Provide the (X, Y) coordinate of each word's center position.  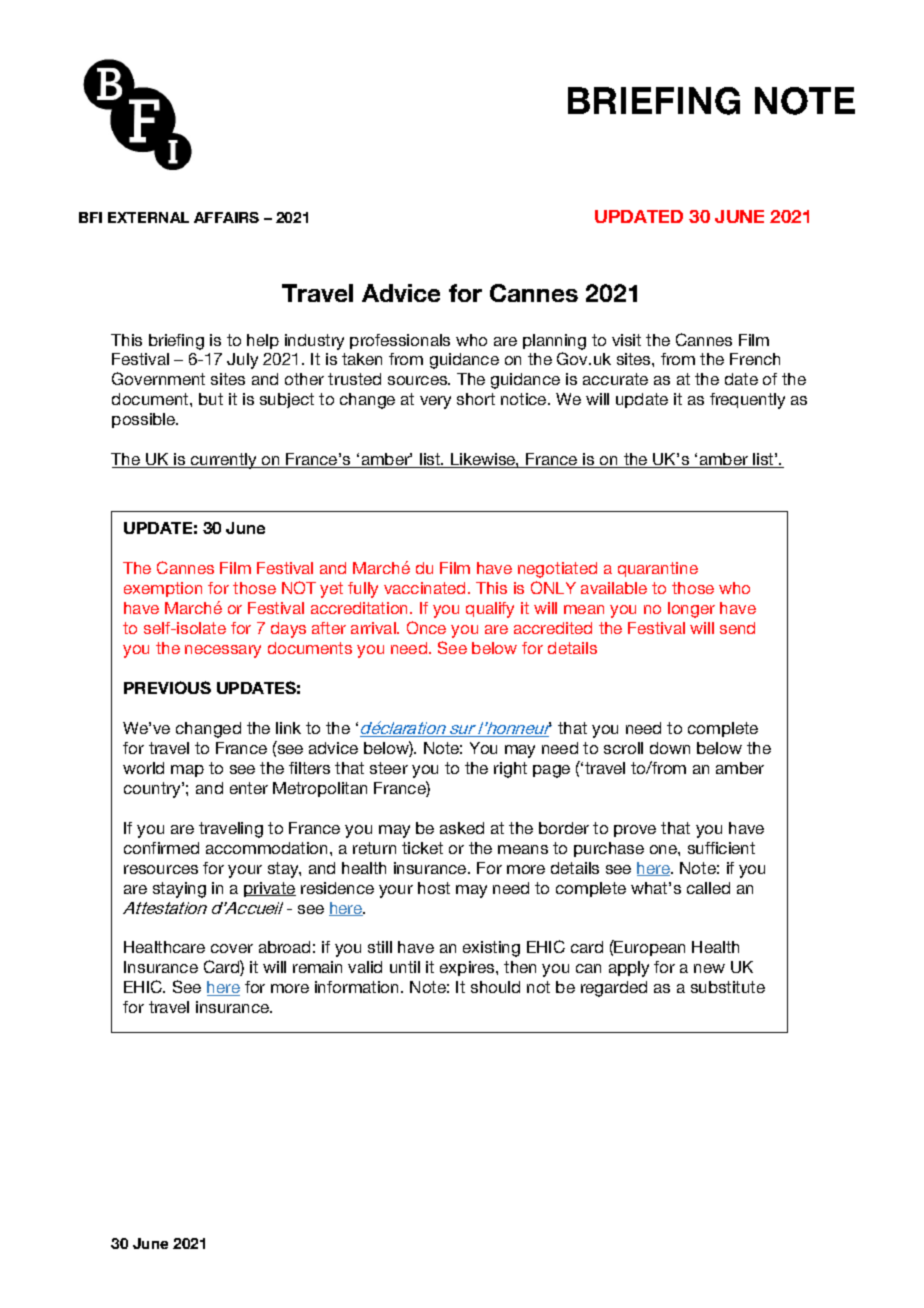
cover (232, 948)
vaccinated (424, 588)
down (670, 748)
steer (389, 768)
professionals (400, 341)
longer (691, 610)
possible (145, 420)
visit (626, 340)
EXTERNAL (148, 217)
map (187, 771)
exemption (163, 589)
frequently (747, 401)
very (435, 402)
